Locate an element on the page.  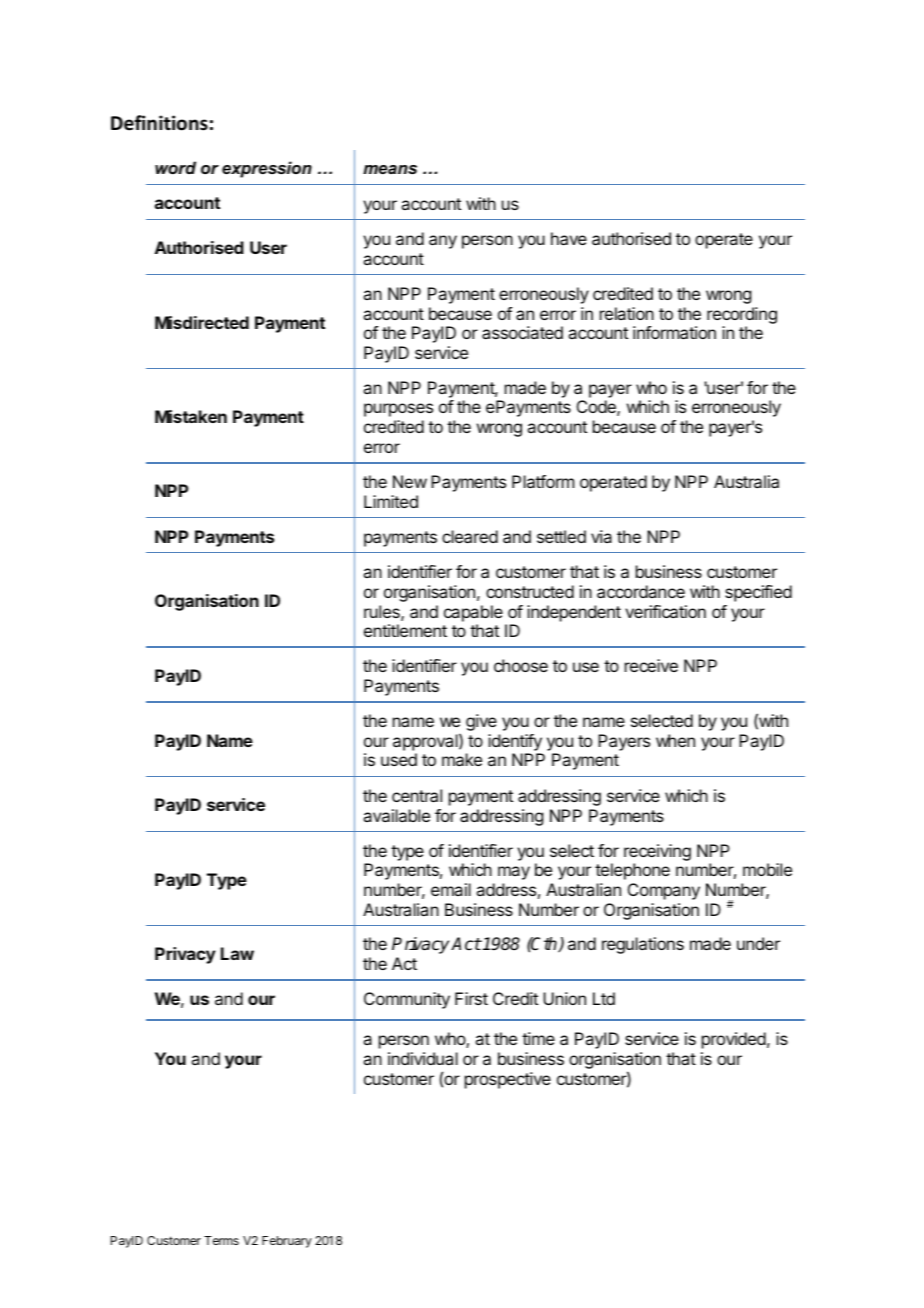
expression is located at coordinates (267, 169).
